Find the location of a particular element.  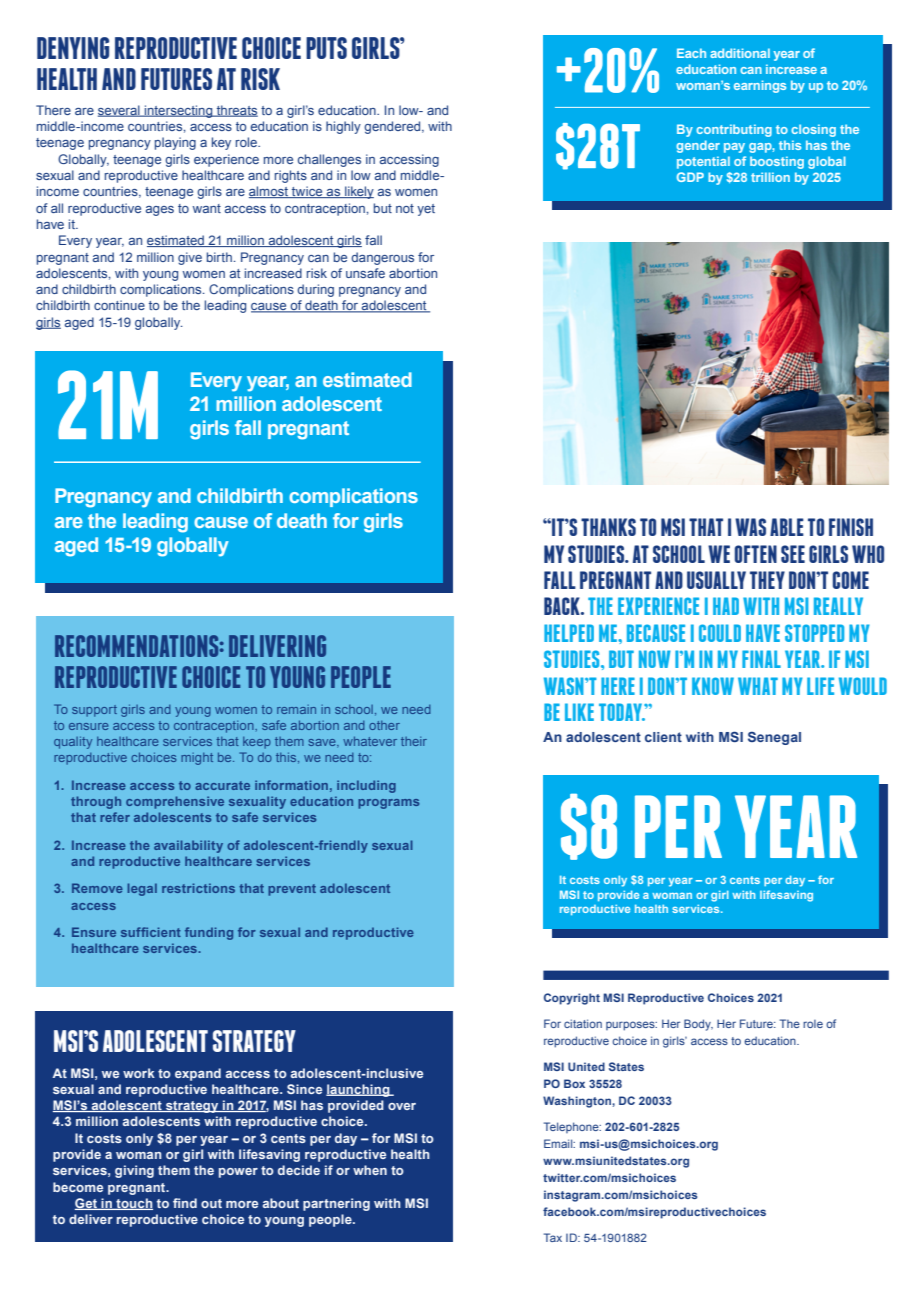

dangerous is located at coordinates (382, 258).
